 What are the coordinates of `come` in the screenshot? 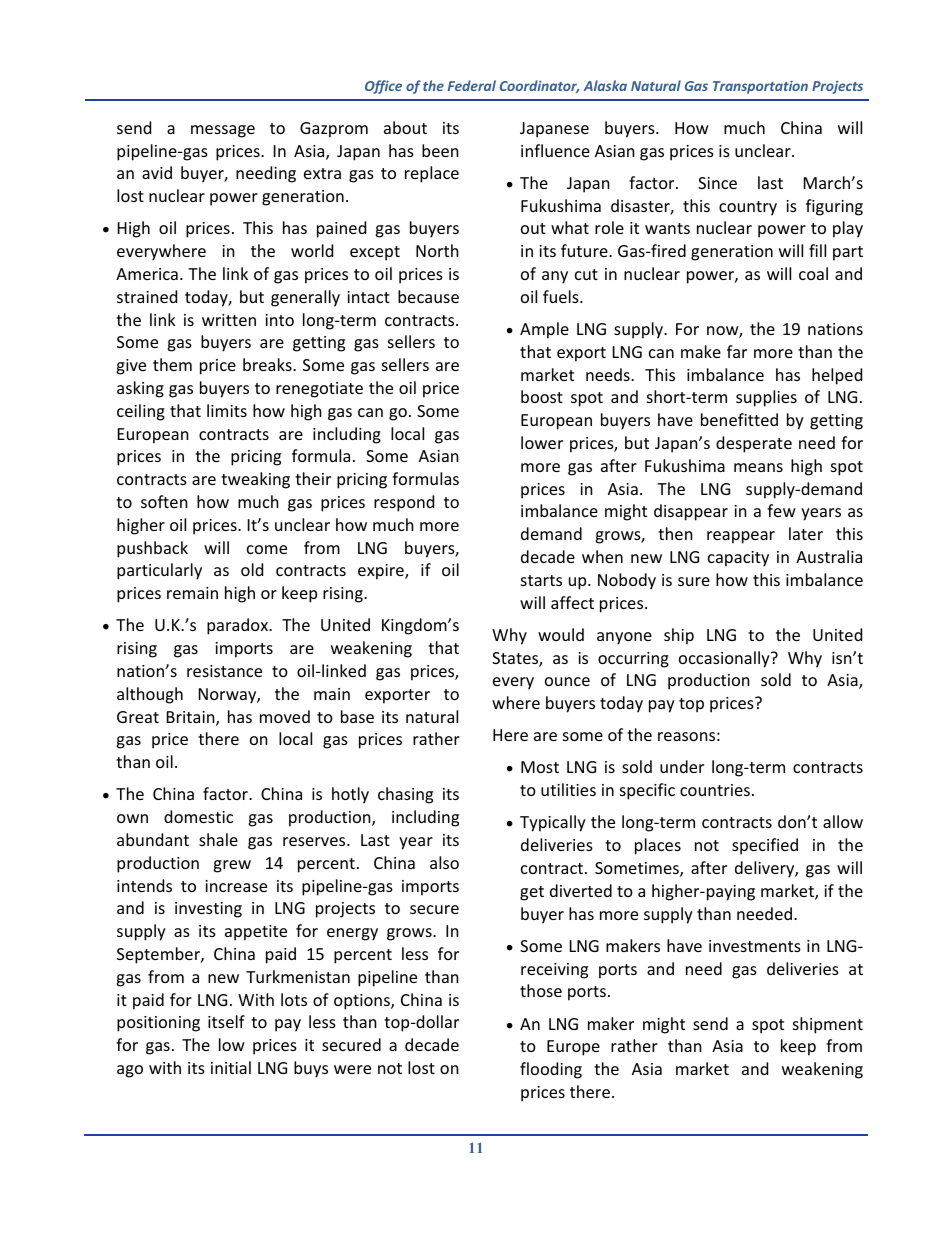 It's located at (267, 549).
